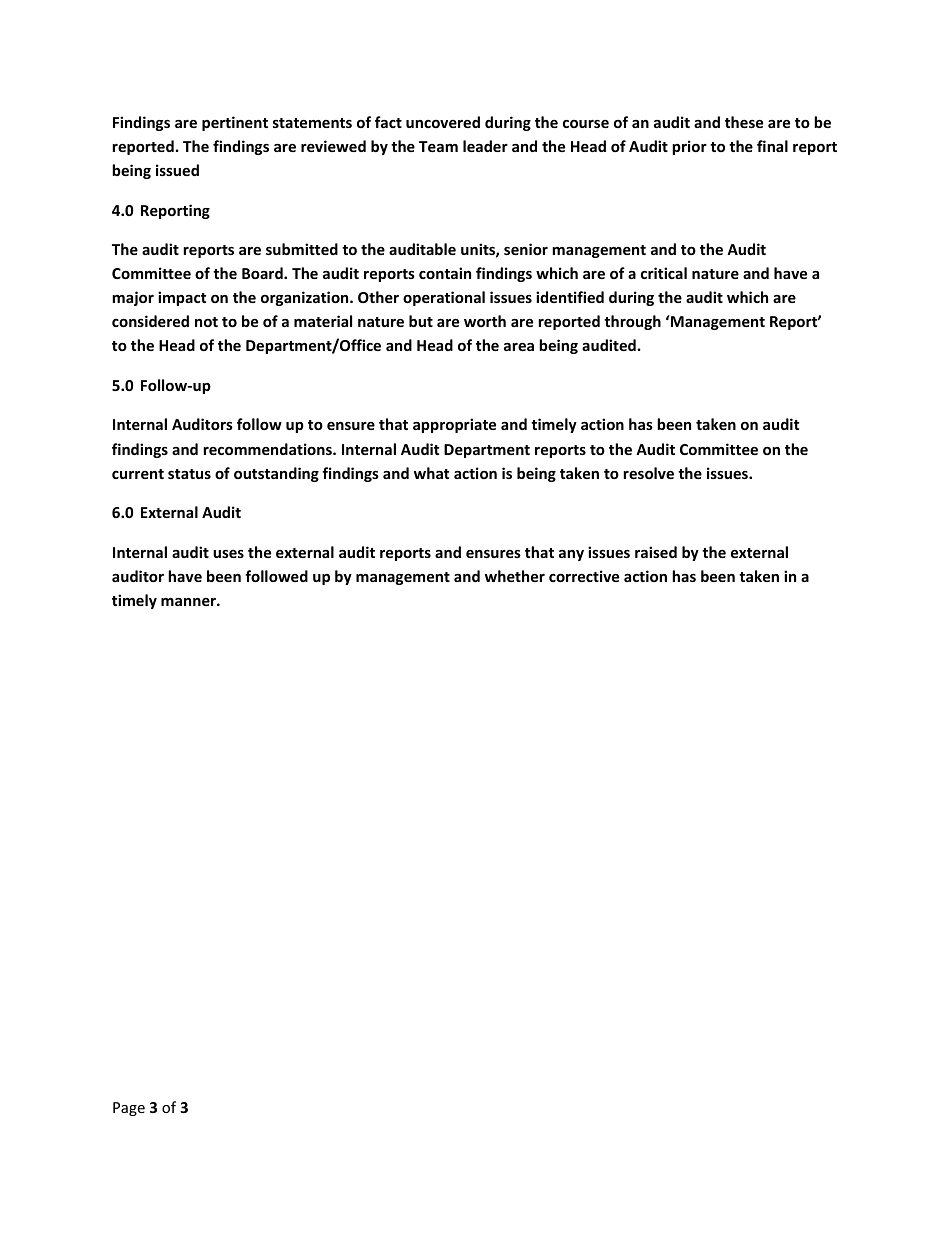 The height and width of the document is (1233, 952). What do you see at coordinates (584, 576) in the document?
I see `corrective` at bounding box center [584, 576].
